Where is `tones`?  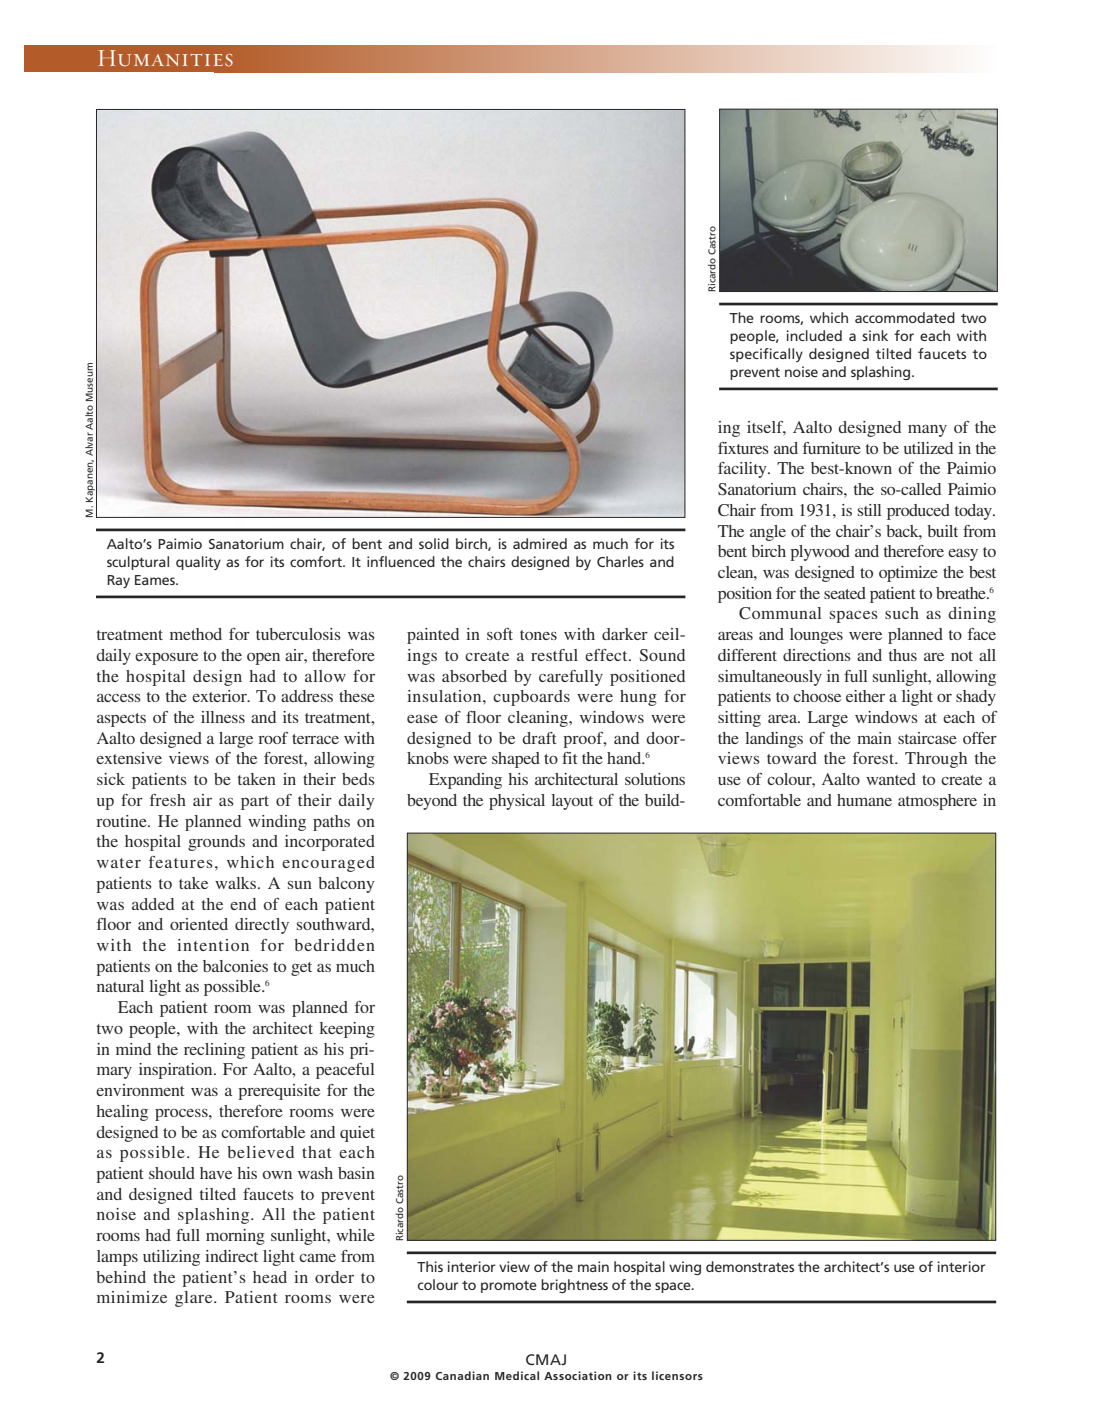 tones is located at coordinates (538, 635).
